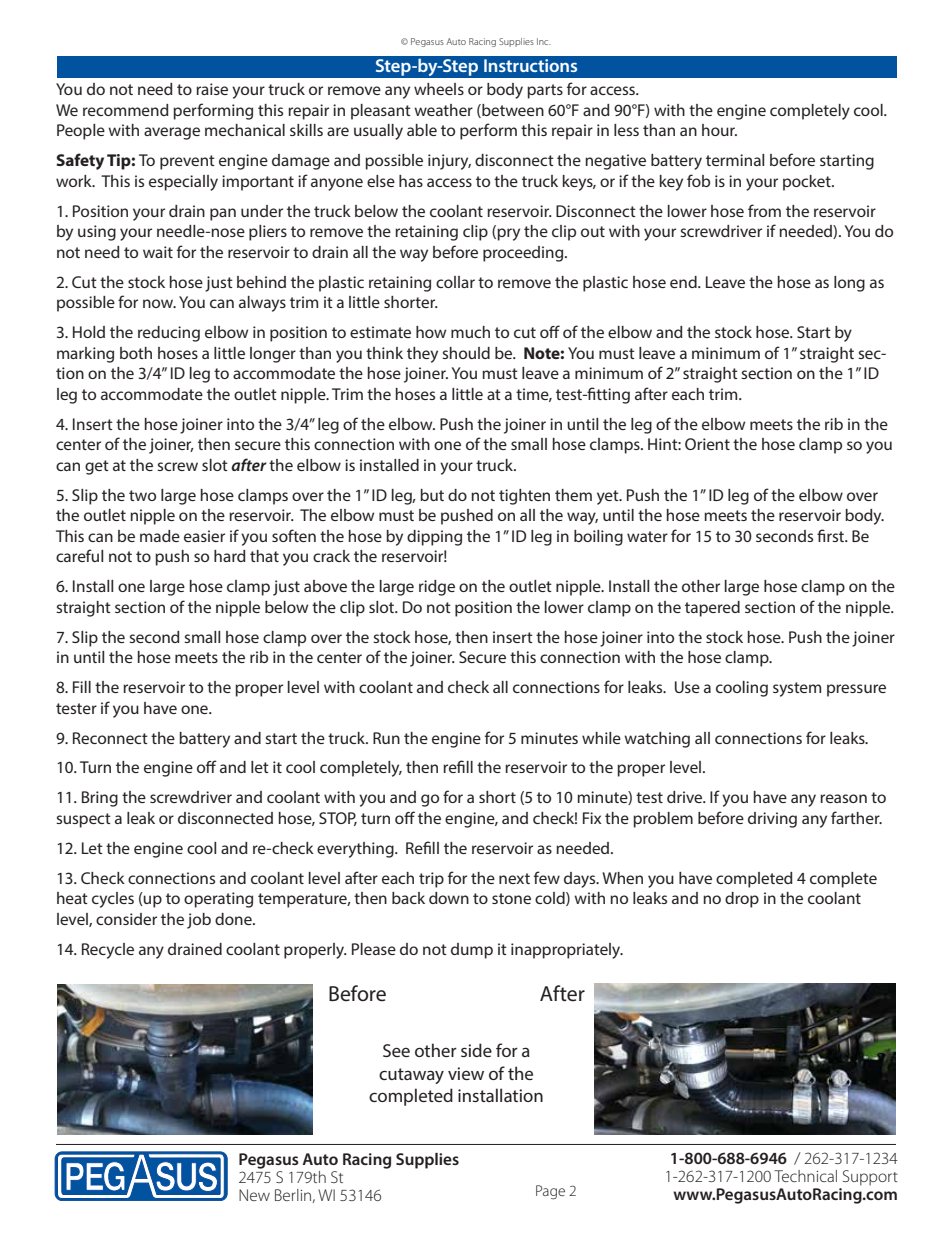 The width and height of the document is (952, 1233). I want to click on tapered, so click(712, 609).
